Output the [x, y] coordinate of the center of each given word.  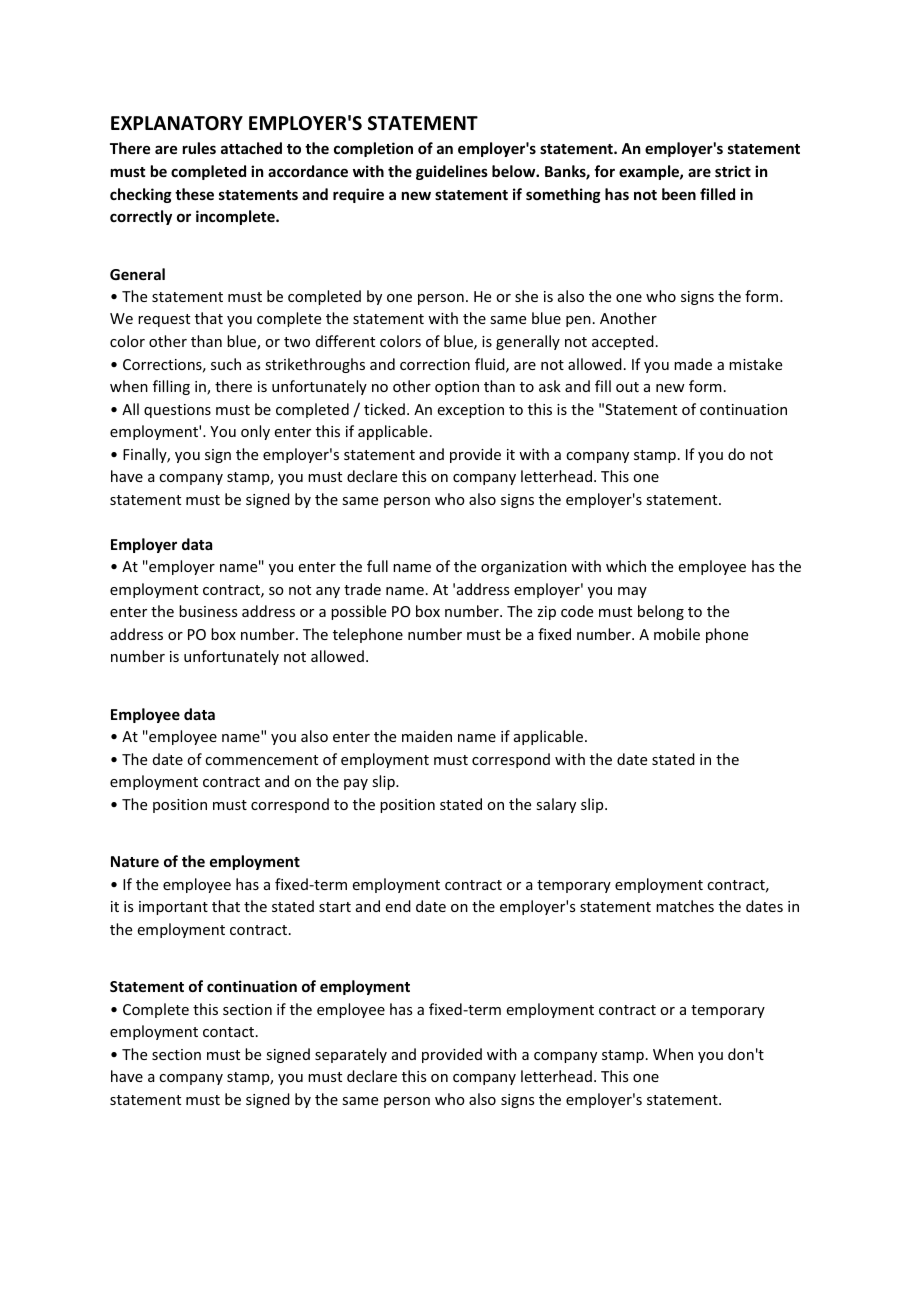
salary [556, 805]
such [226, 364]
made [693, 364]
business [208, 611]
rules [199, 148]
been [679, 194]
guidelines [452, 172]
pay [356, 784]
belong [661, 612]
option [457, 388]
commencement [261, 760]
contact [228, 1032]
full [377, 566]
